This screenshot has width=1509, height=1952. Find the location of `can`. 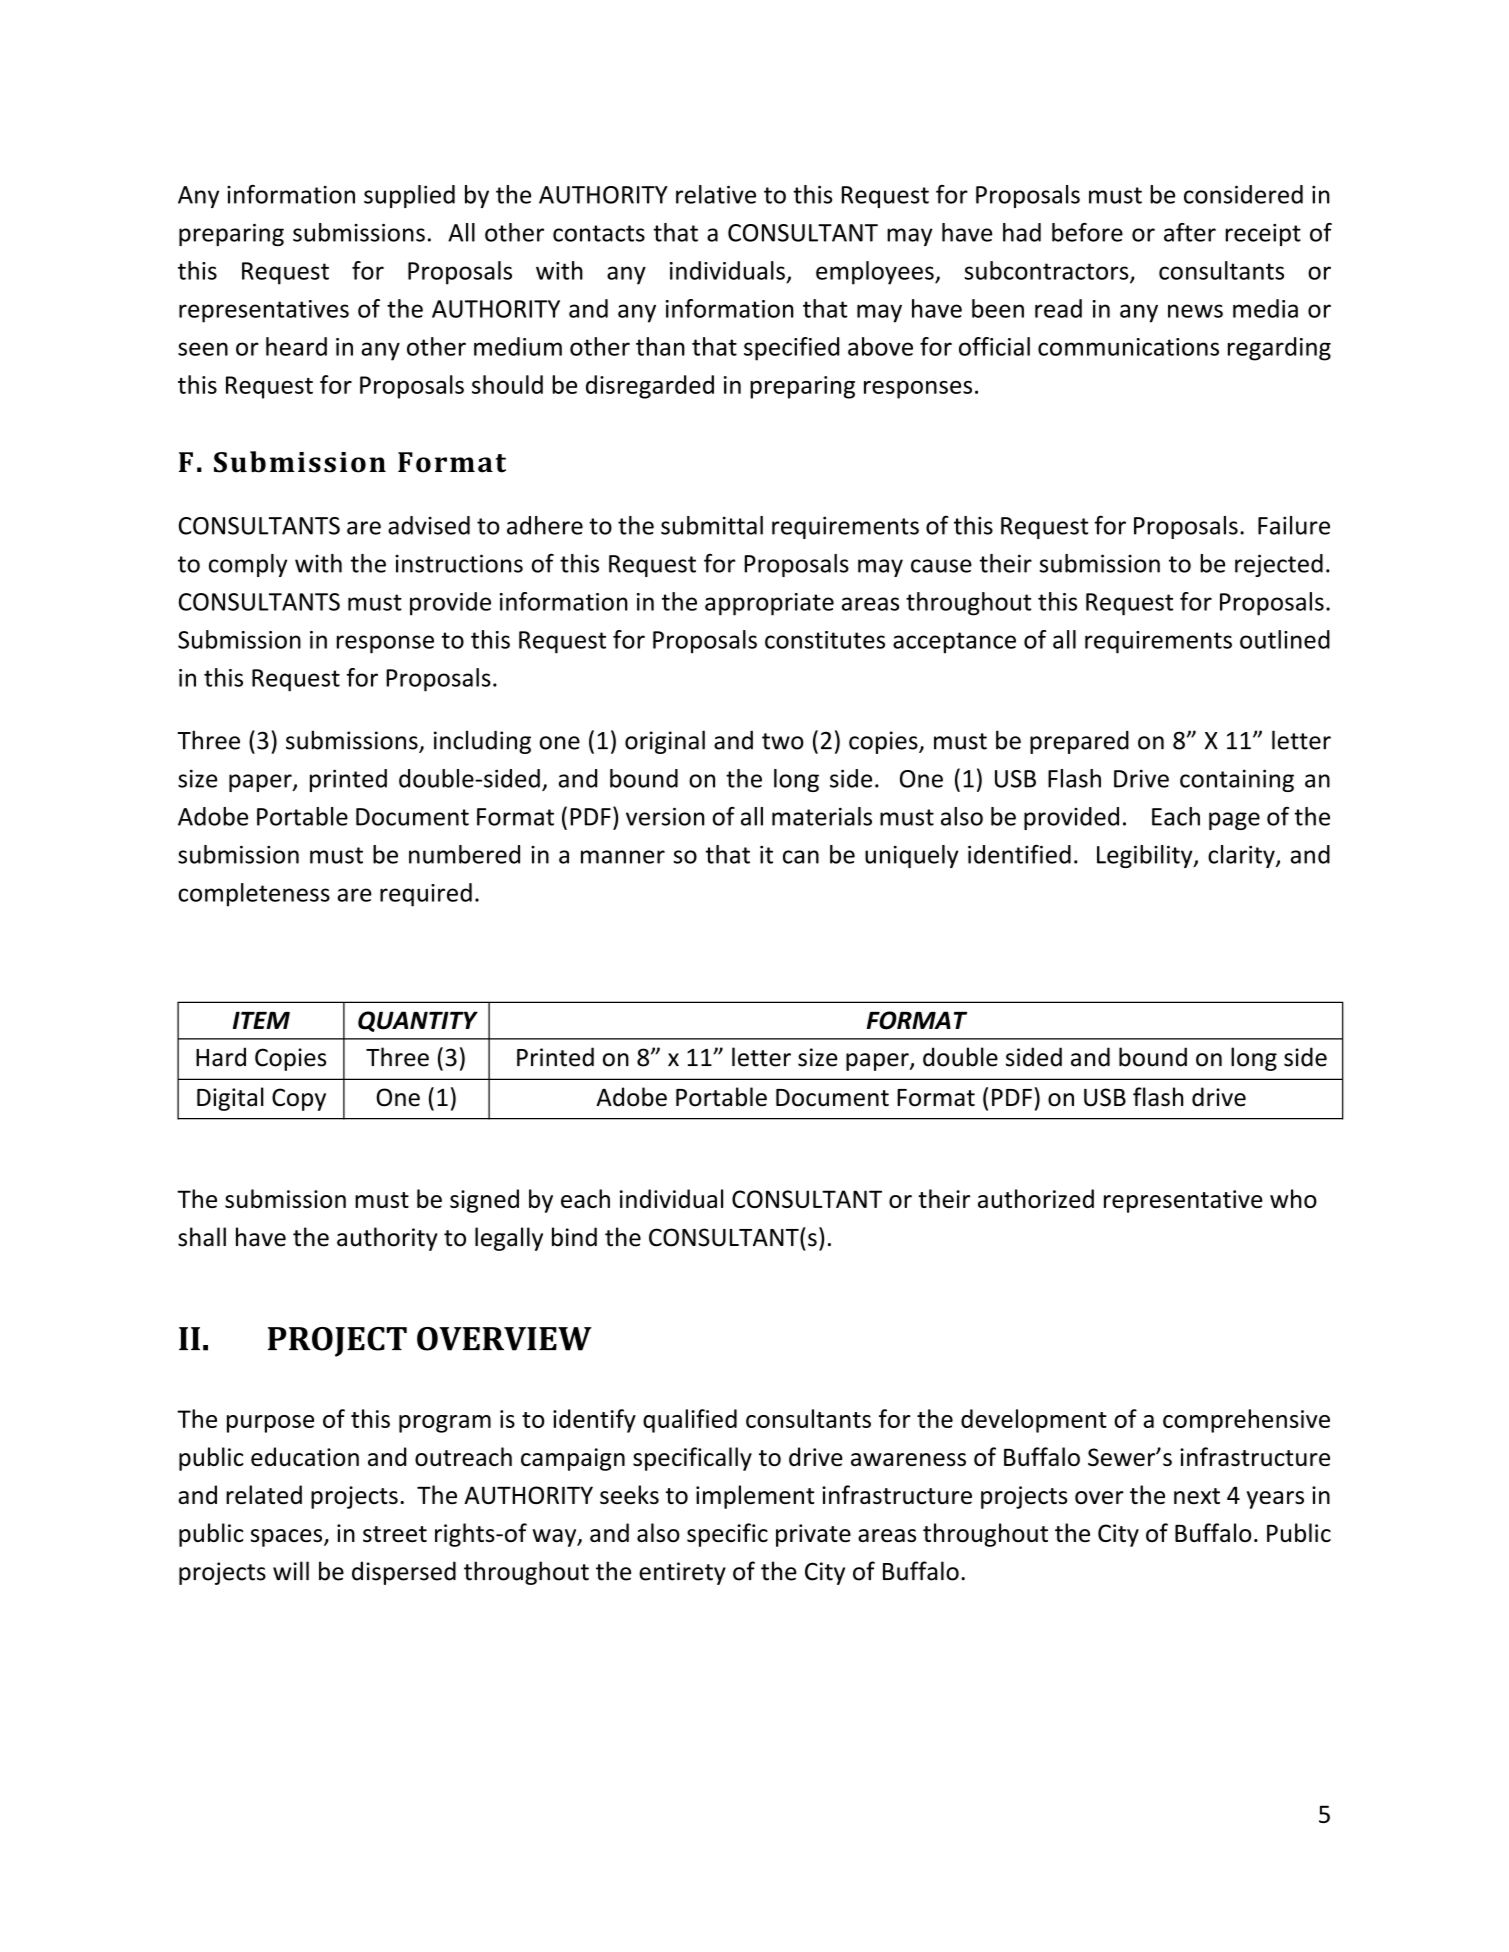

can is located at coordinates (801, 857).
